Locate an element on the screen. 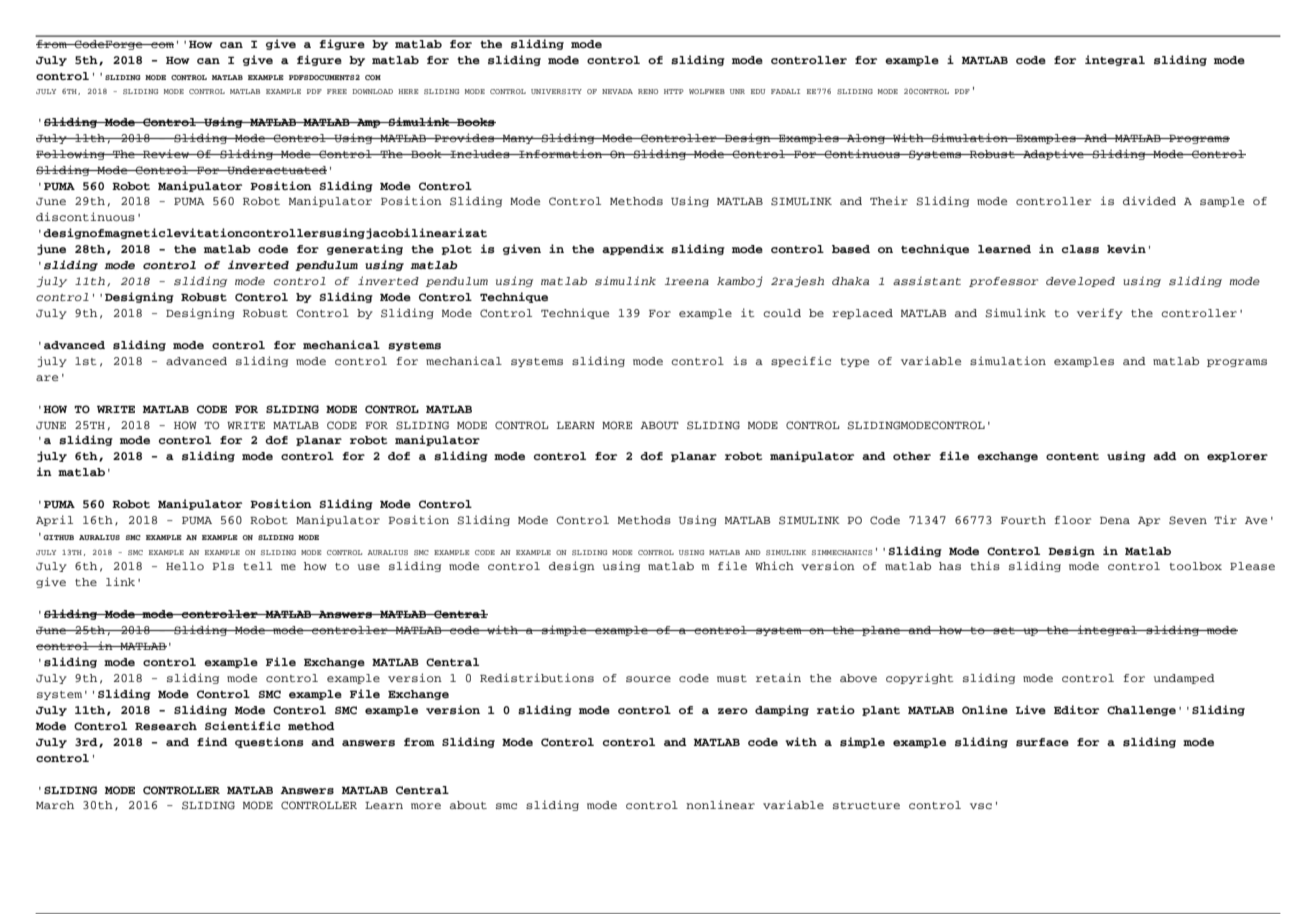 The width and height of the screenshot is (1316, 914). Review is located at coordinates (166, 153).
